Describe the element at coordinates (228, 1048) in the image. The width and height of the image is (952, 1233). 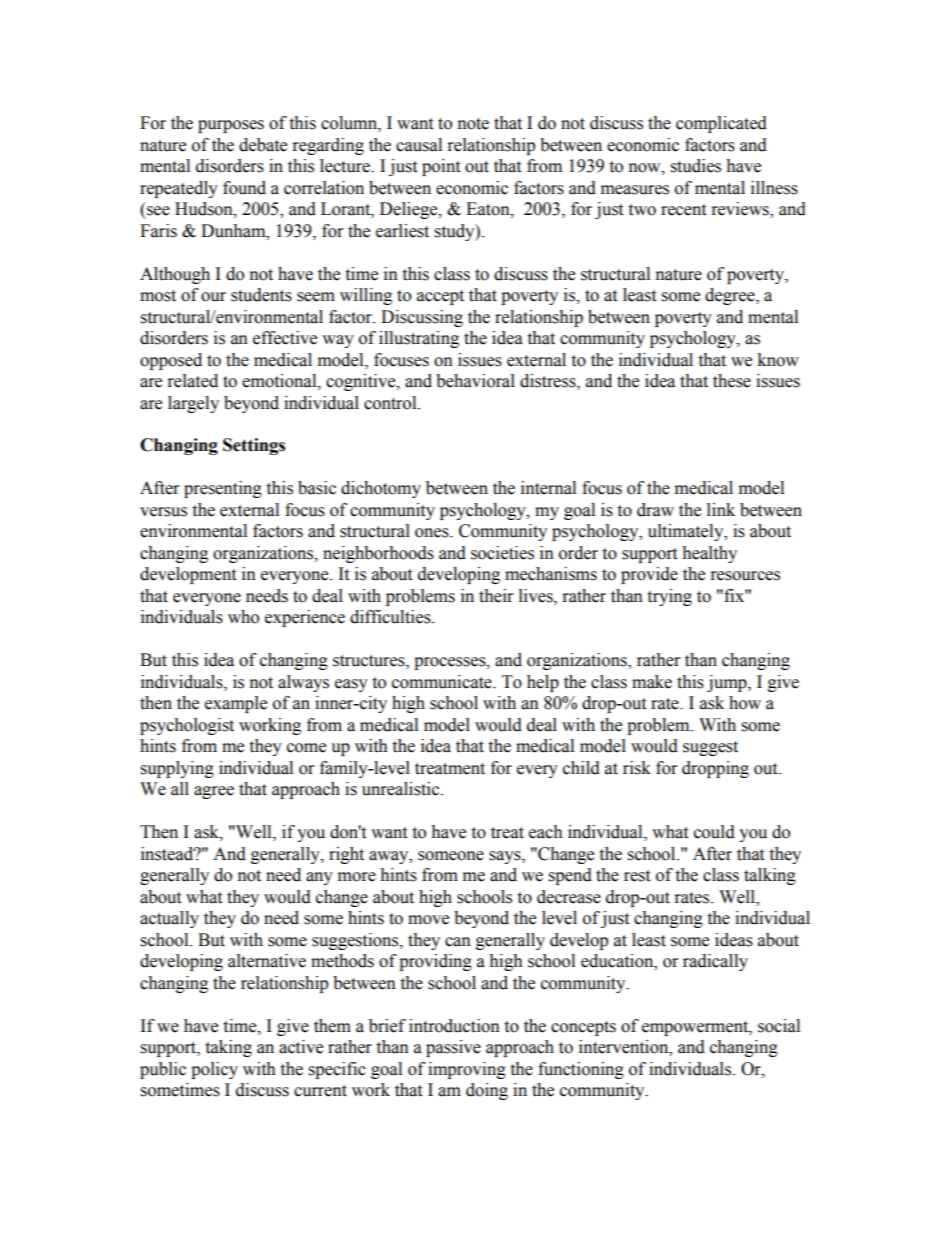
I see `taking` at that location.
